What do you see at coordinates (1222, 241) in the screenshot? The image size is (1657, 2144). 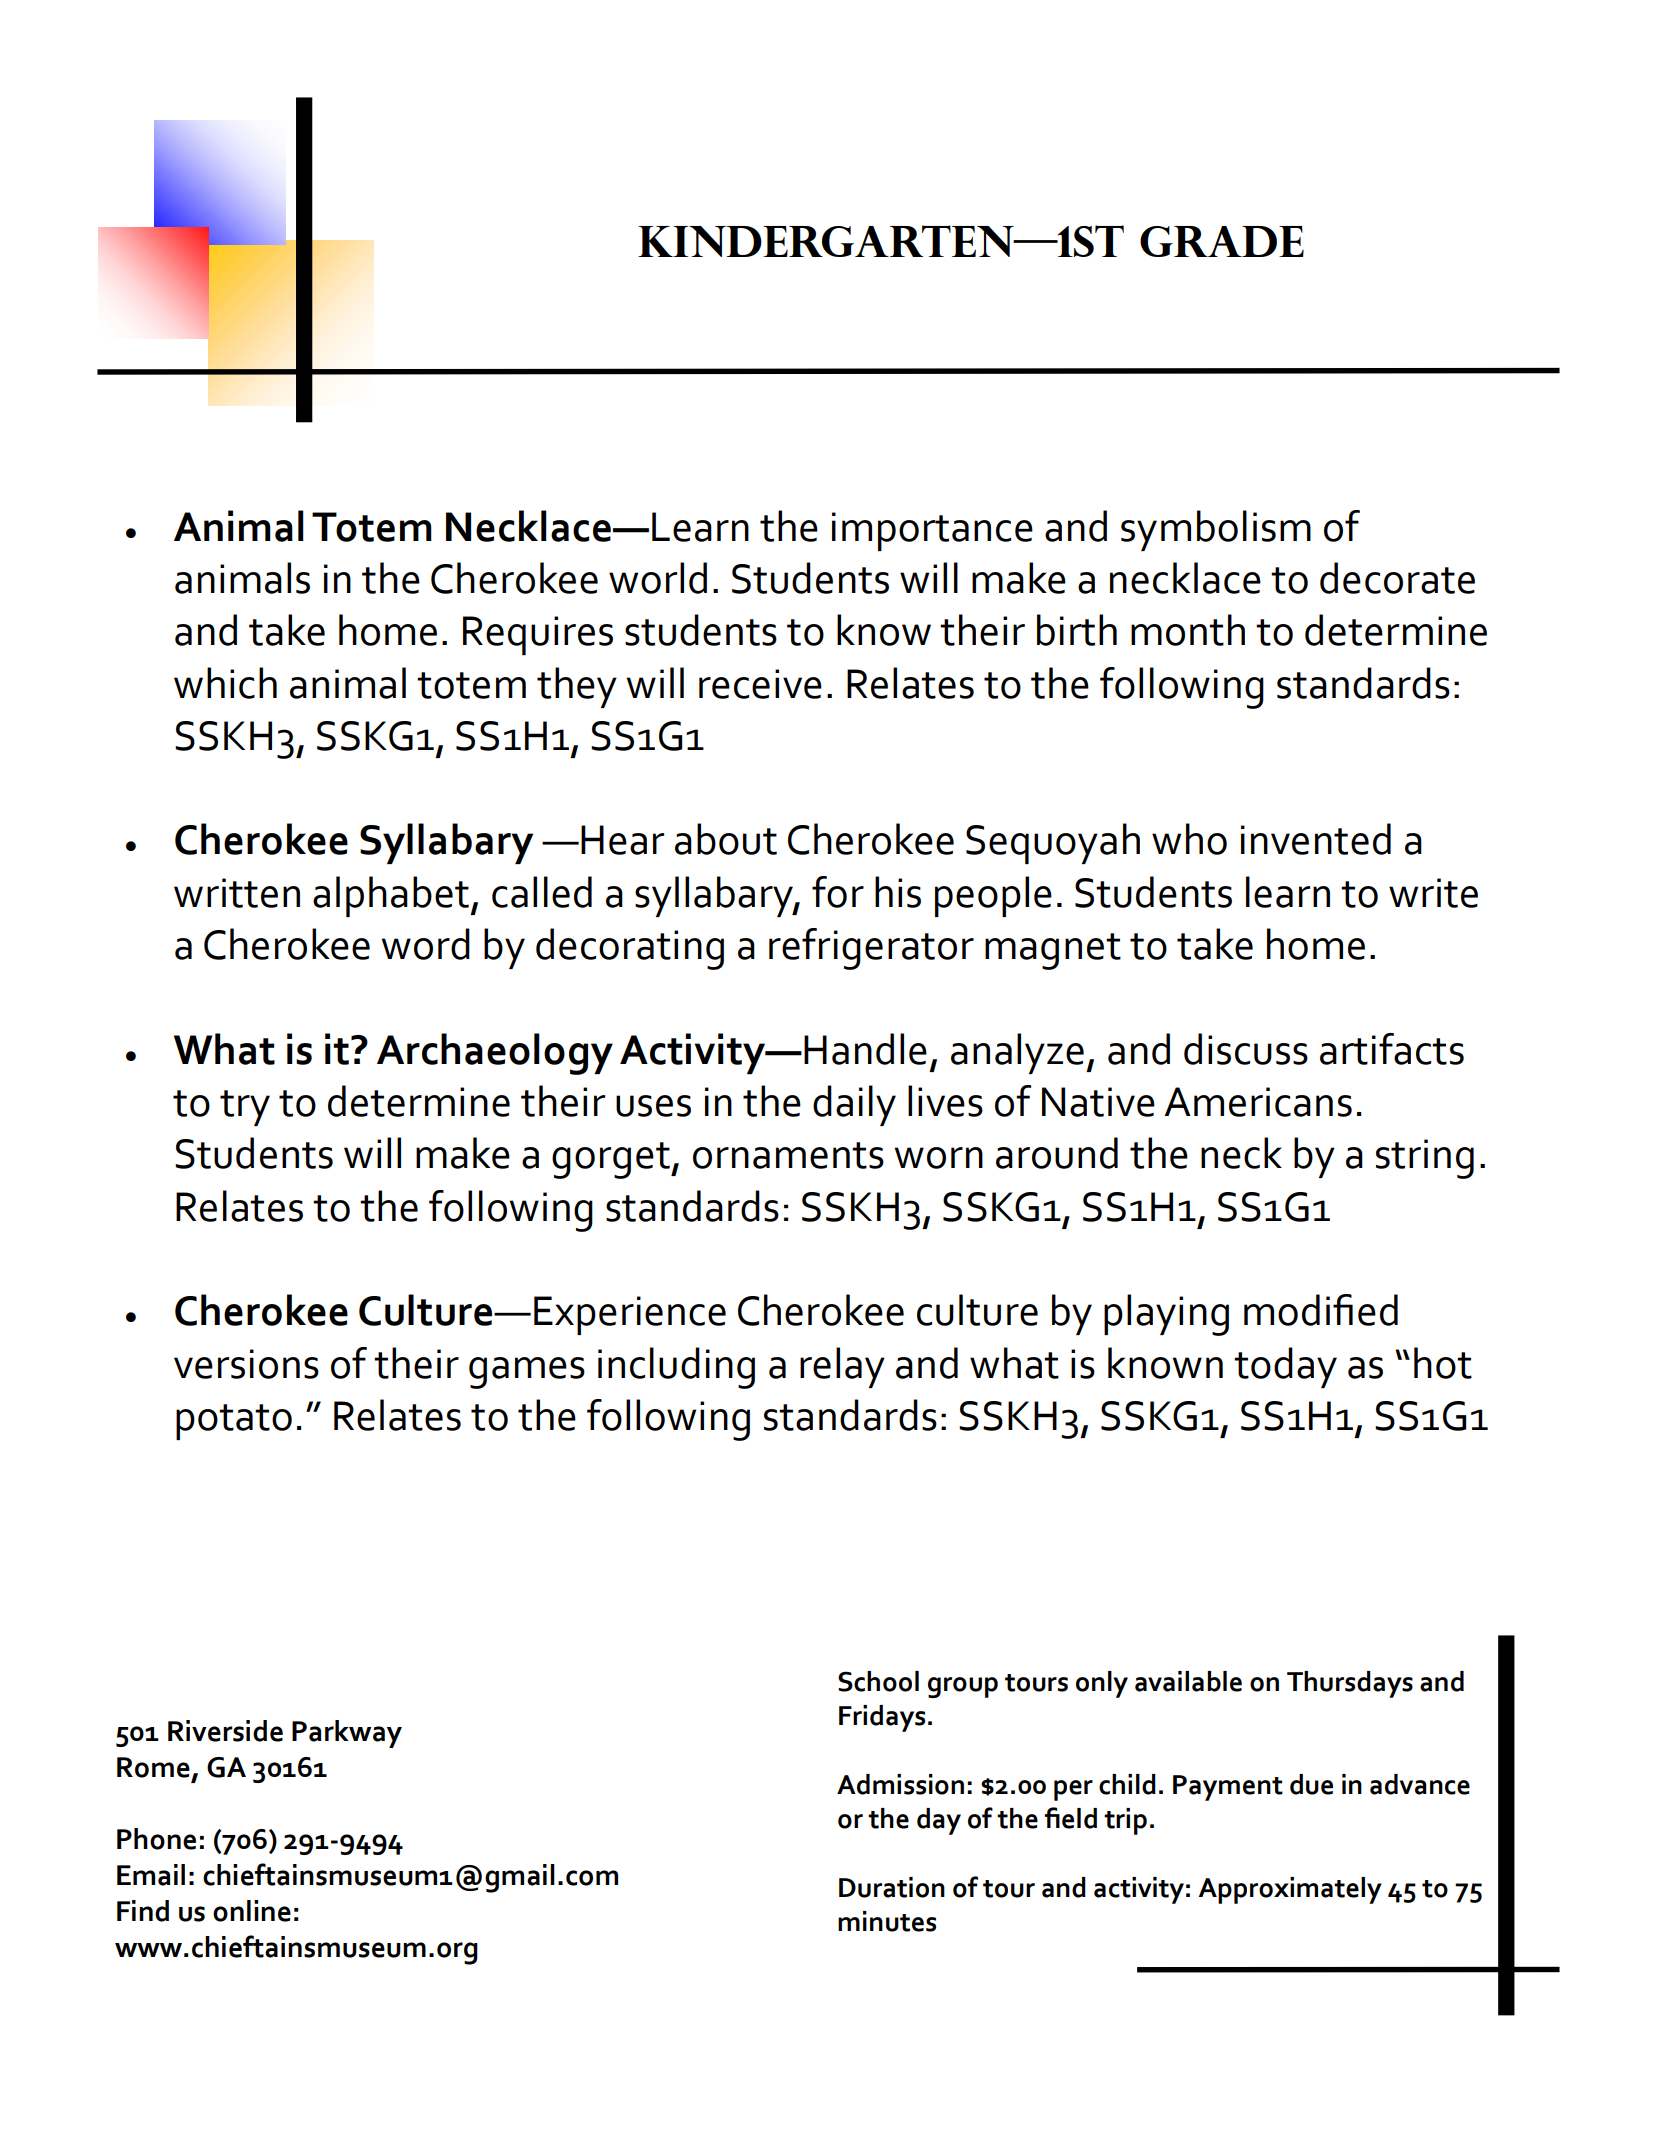 I see `Grade` at bounding box center [1222, 241].
